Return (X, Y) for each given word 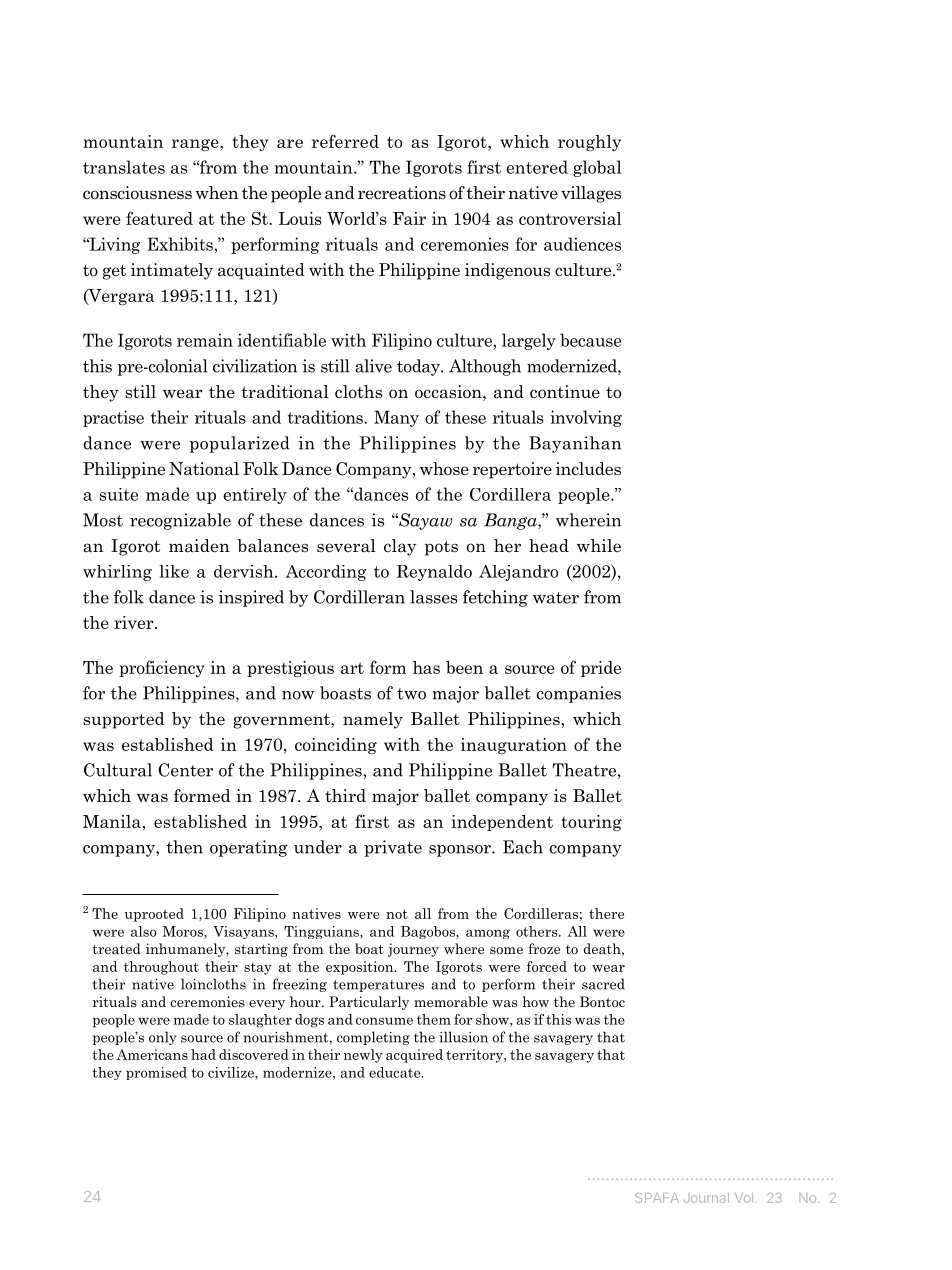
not (397, 914)
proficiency (162, 668)
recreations (402, 193)
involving (586, 418)
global (597, 168)
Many (396, 418)
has (426, 667)
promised (156, 1073)
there (606, 913)
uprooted (154, 915)
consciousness (137, 193)
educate (396, 1072)
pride (601, 669)
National (204, 469)
